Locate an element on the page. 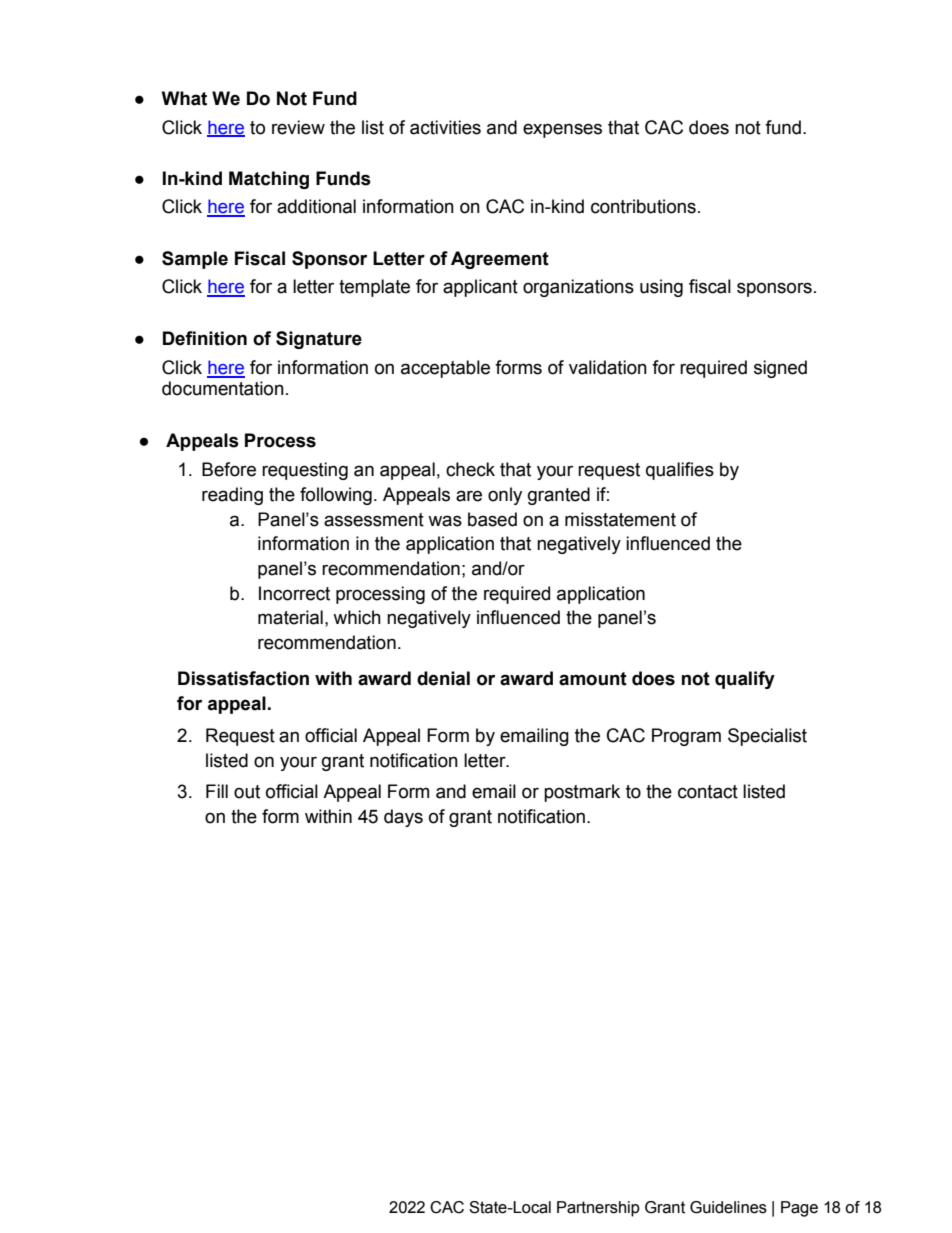 This document has height=1233, width=952. denial is located at coordinates (443, 678).
